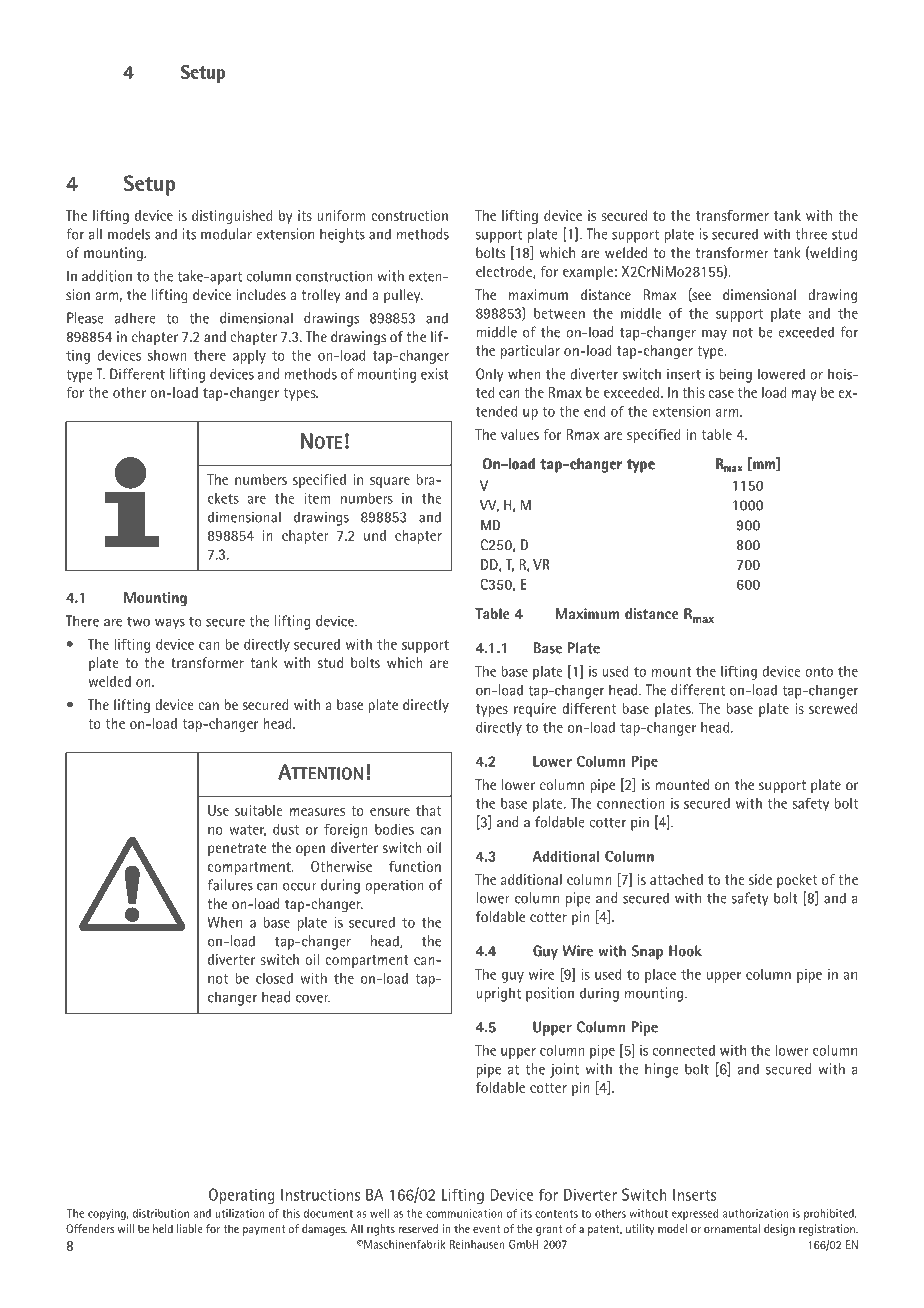  Describe the element at coordinates (464, 1213) in the screenshot. I see `communication` at that location.
